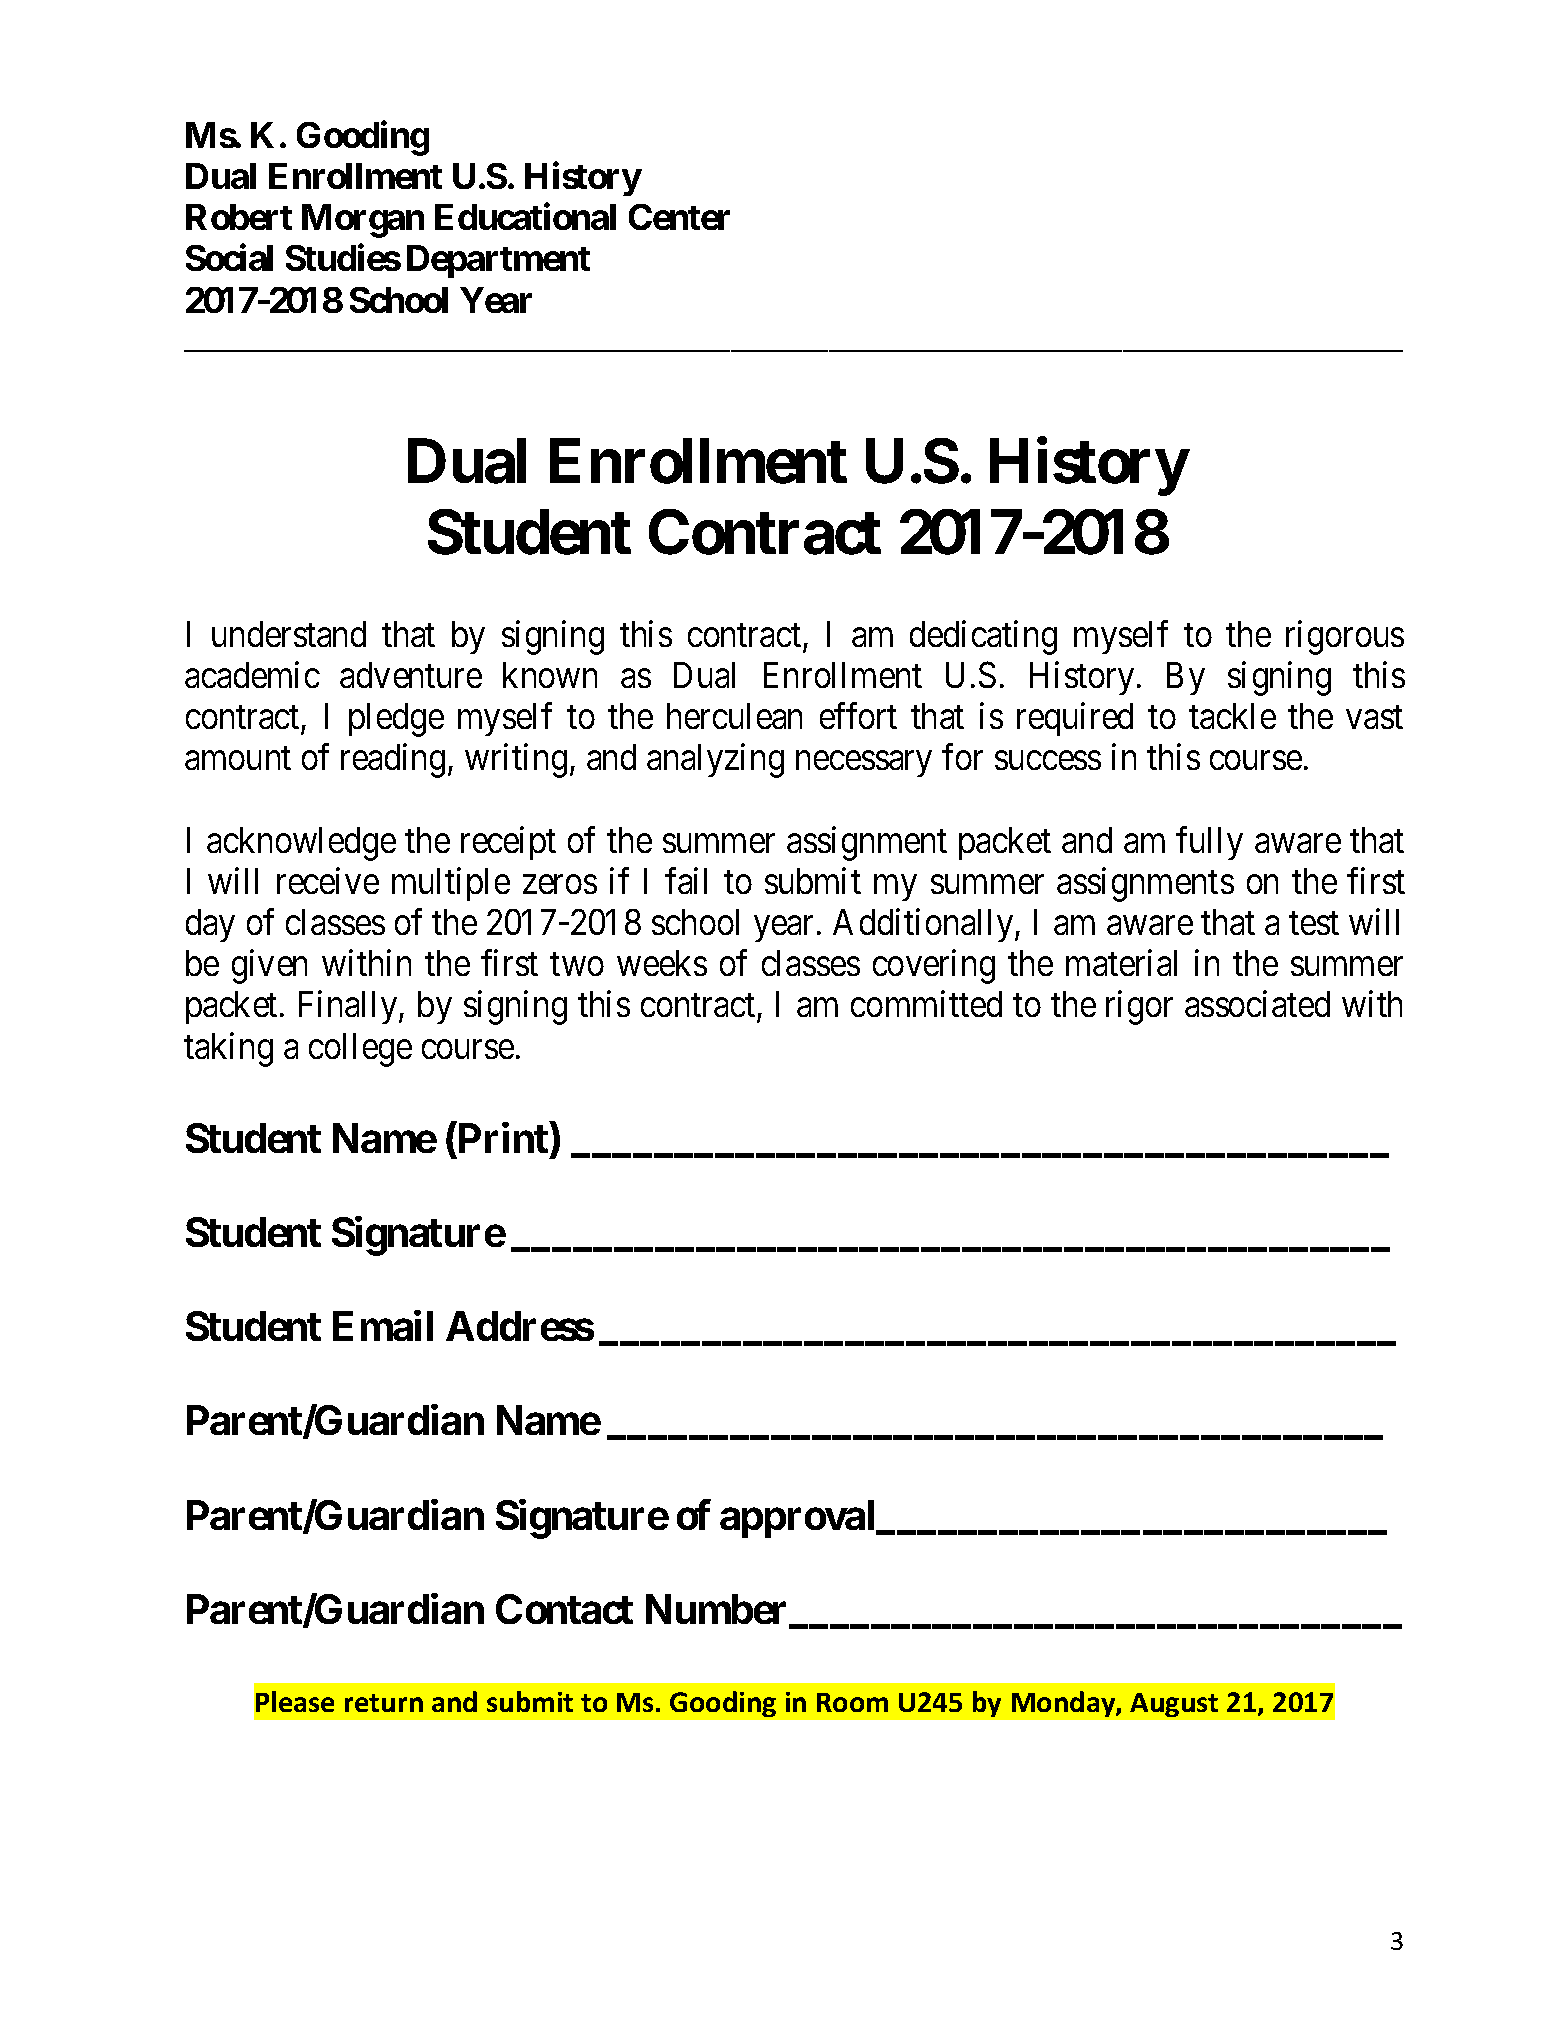 This document has width=1566, height=2027. Describe the element at coordinates (1257, 1004) in the document. I see `associated` at that location.
